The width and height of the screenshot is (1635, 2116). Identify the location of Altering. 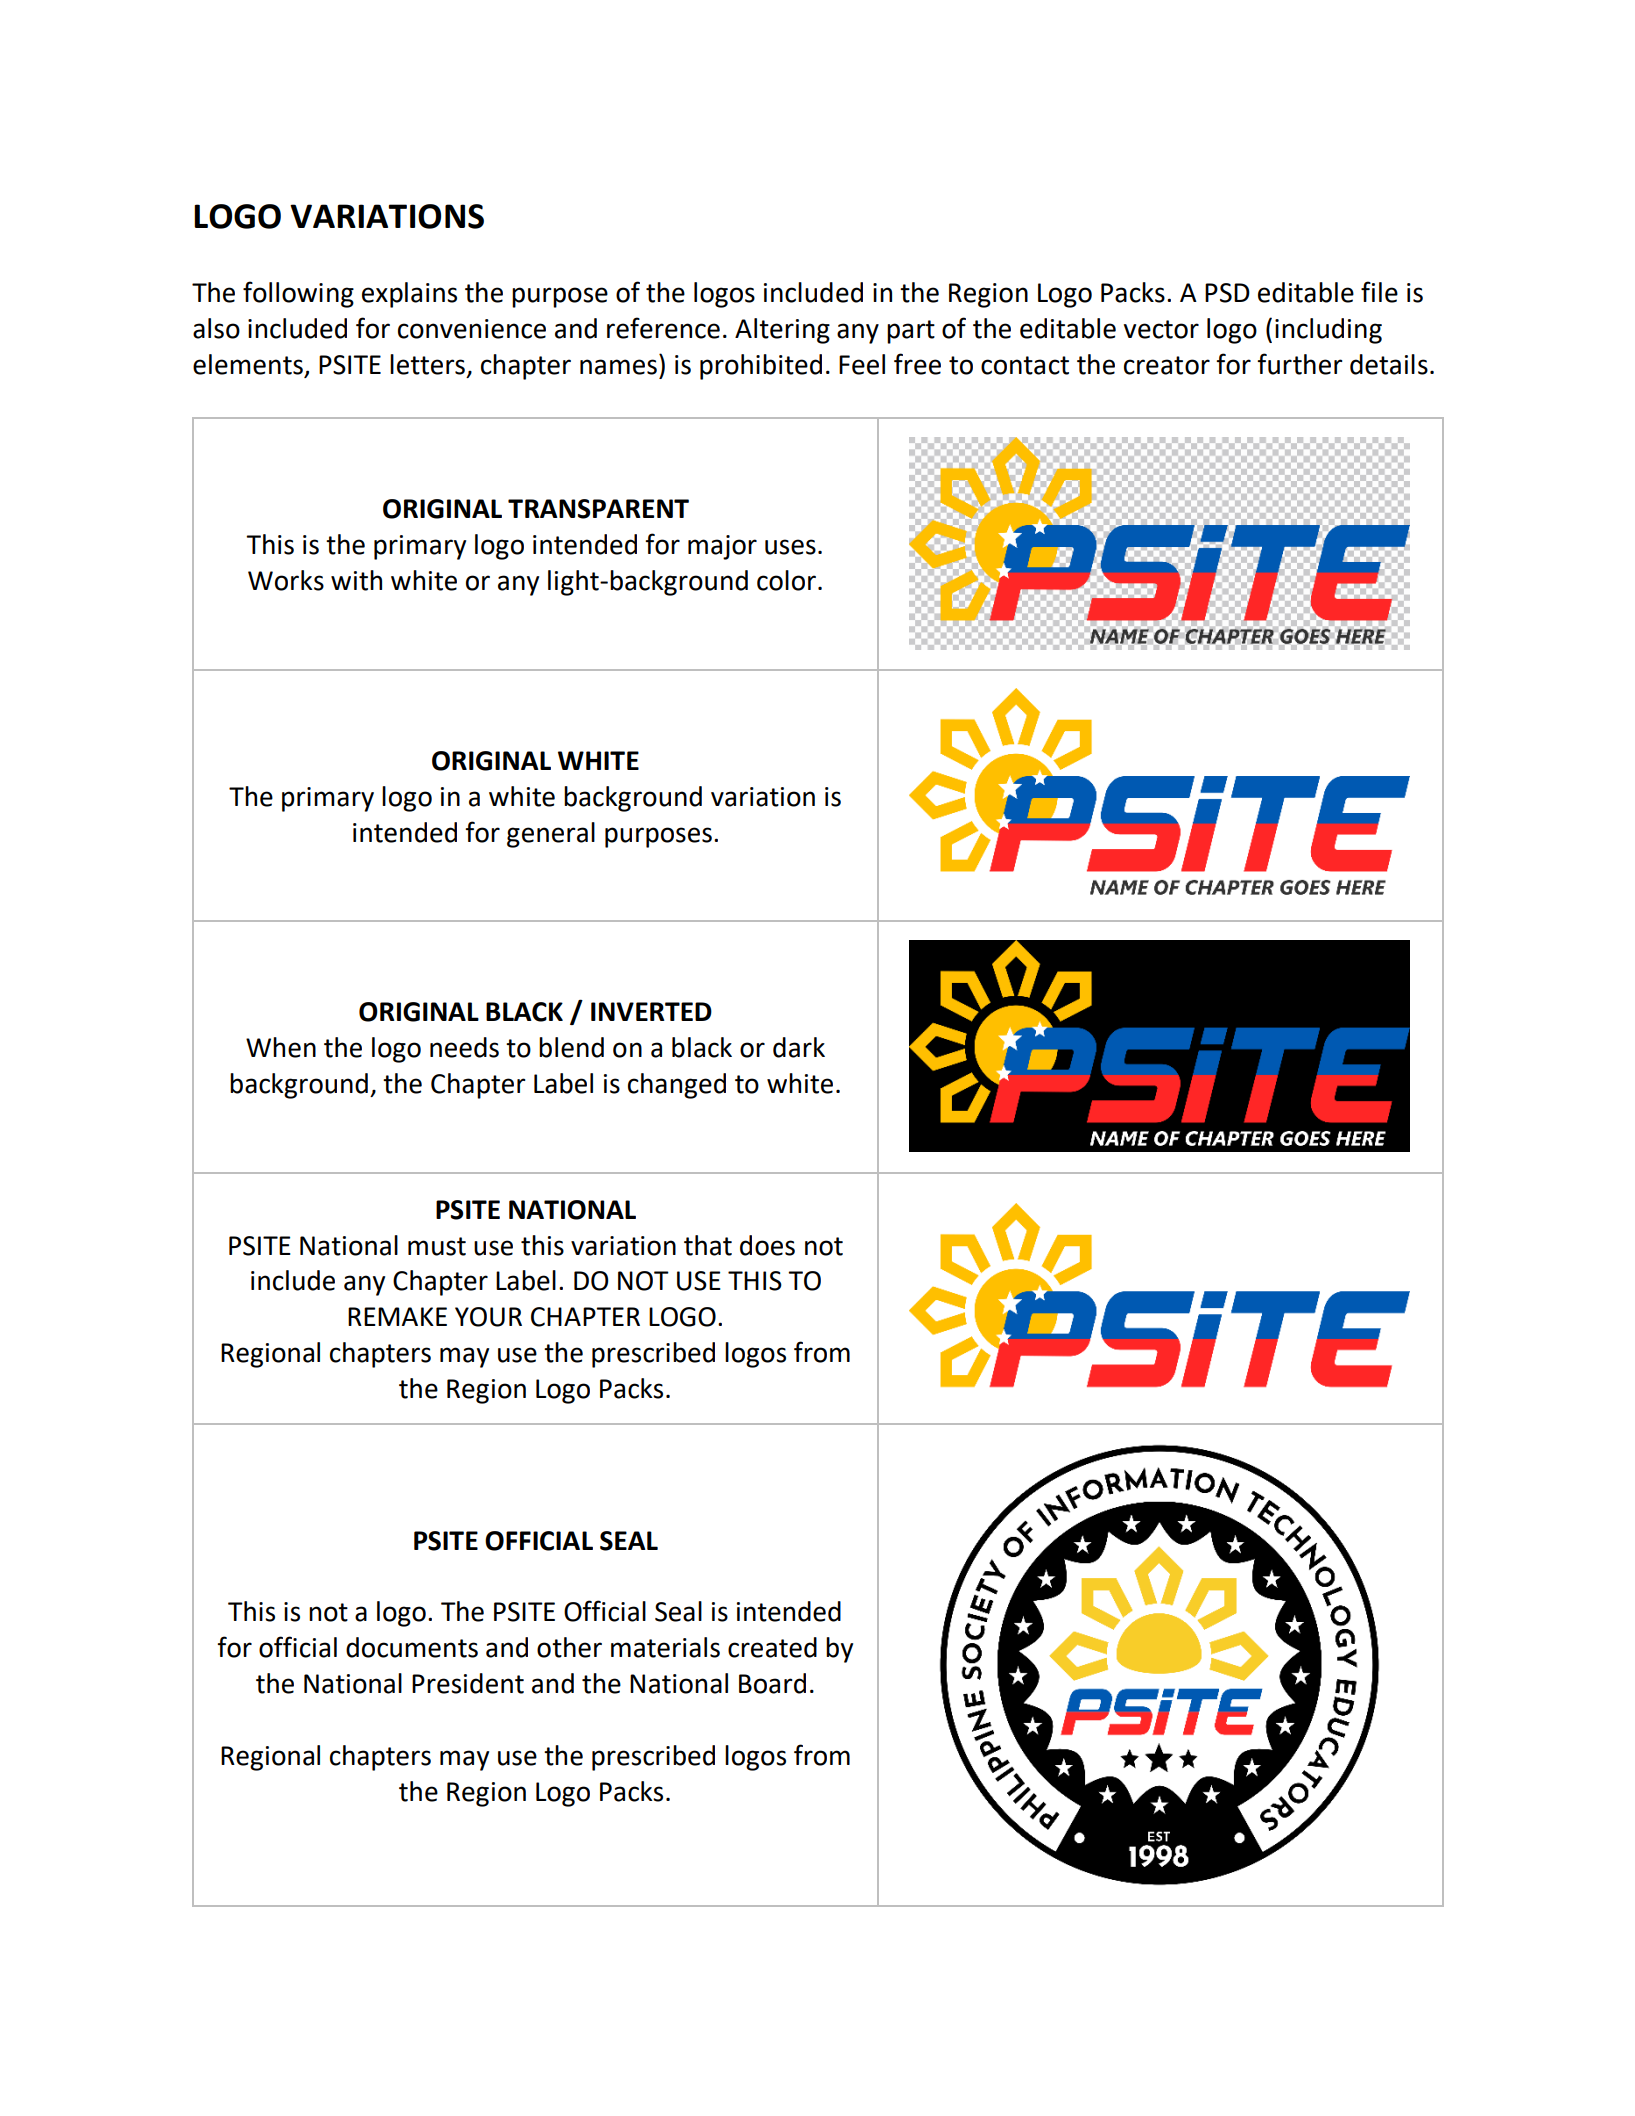
(782, 331).
